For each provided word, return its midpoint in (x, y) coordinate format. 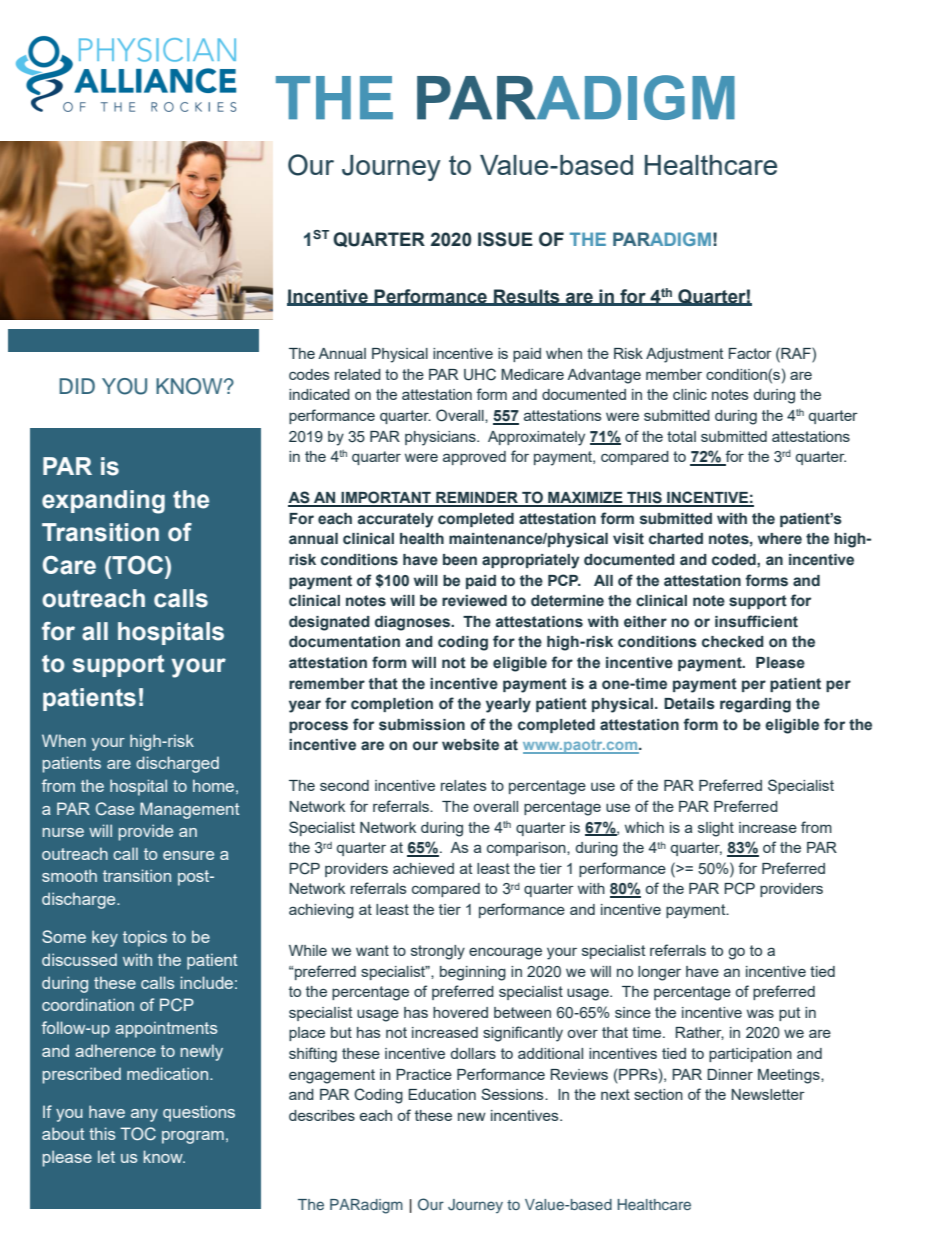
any (144, 1115)
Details (689, 704)
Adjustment (684, 355)
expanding (103, 502)
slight (716, 829)
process (318, 727)
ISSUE (505, 239)
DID (77, 386)
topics (145, 938)
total (681, 436)
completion (392, 705)
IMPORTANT (386, 498)
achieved (423, 868)
